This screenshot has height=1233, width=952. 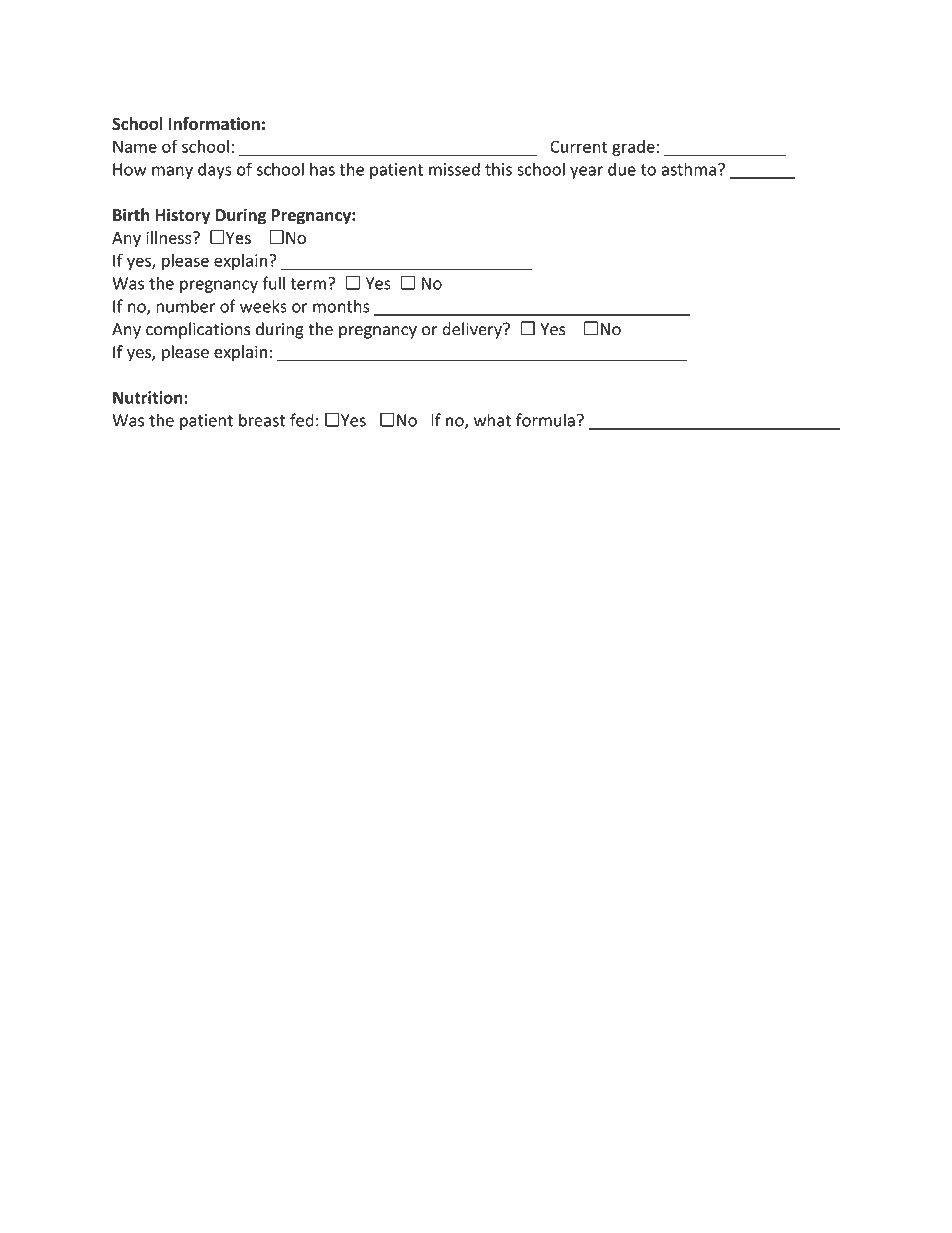 What do you see at coordinates (586, 172) in the screenshot?
I see `year` at bounding box center [586, 172].
